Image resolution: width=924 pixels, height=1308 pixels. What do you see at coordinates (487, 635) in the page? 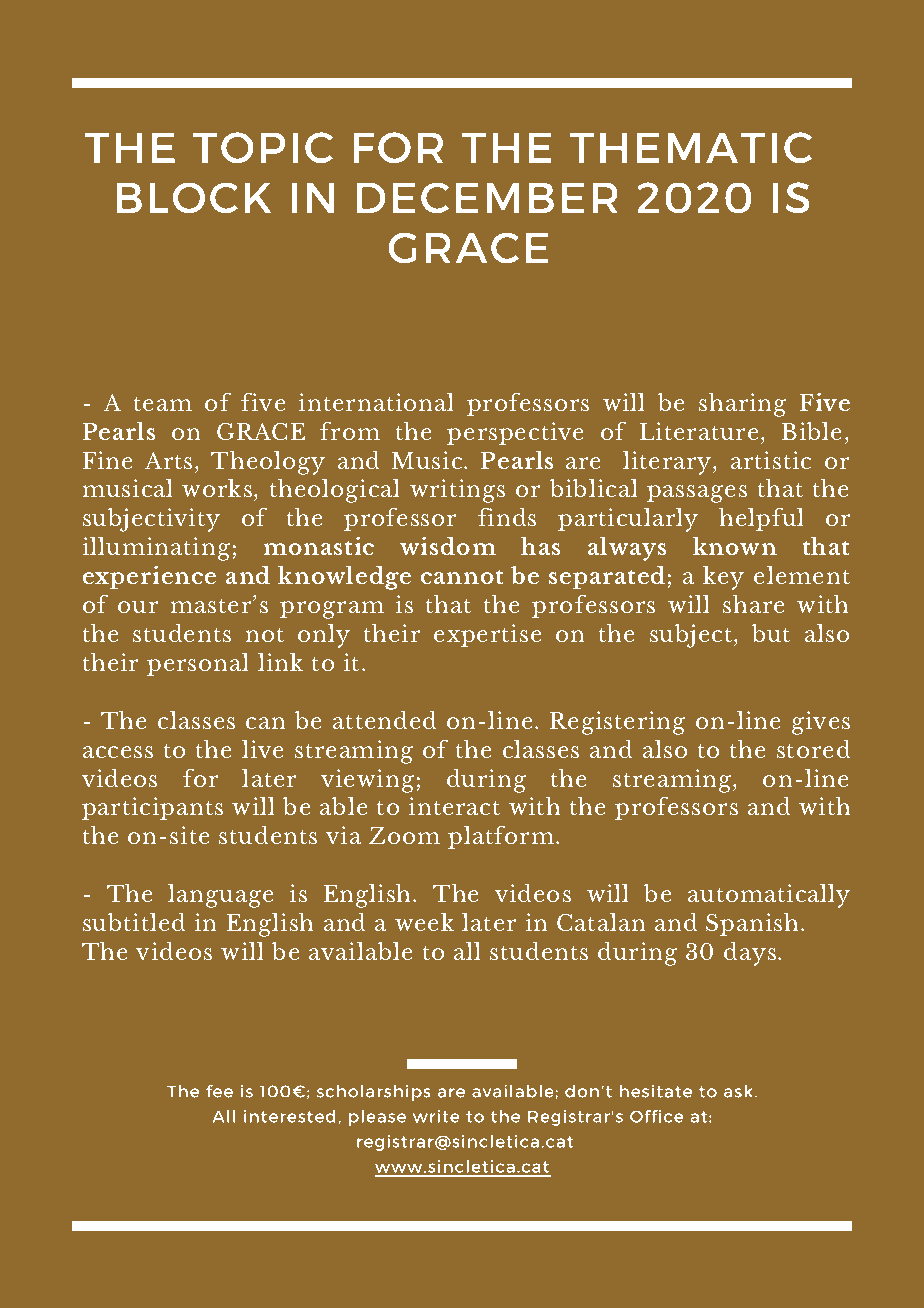
I see `expertise` at bounding box center [487, 635].
